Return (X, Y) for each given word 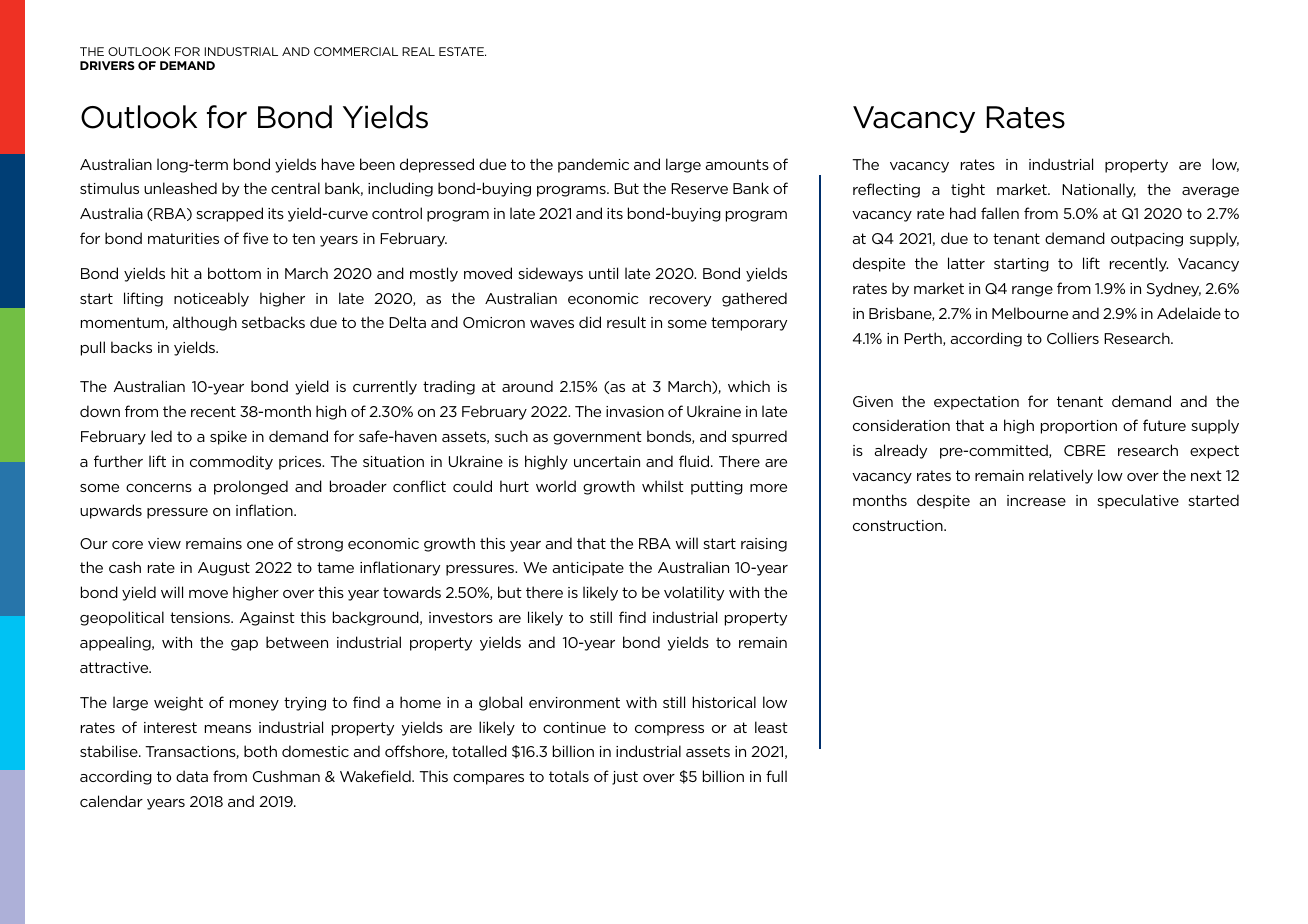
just (625, 778)
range (1032, 291)
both (260, 751)
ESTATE (462, 51)
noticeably (211, 299)
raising (764, 545)
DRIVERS (107, 65)
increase (1036, 500)
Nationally (1099, 190)
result (626, 322)
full (776, 776)
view (164, 543)
